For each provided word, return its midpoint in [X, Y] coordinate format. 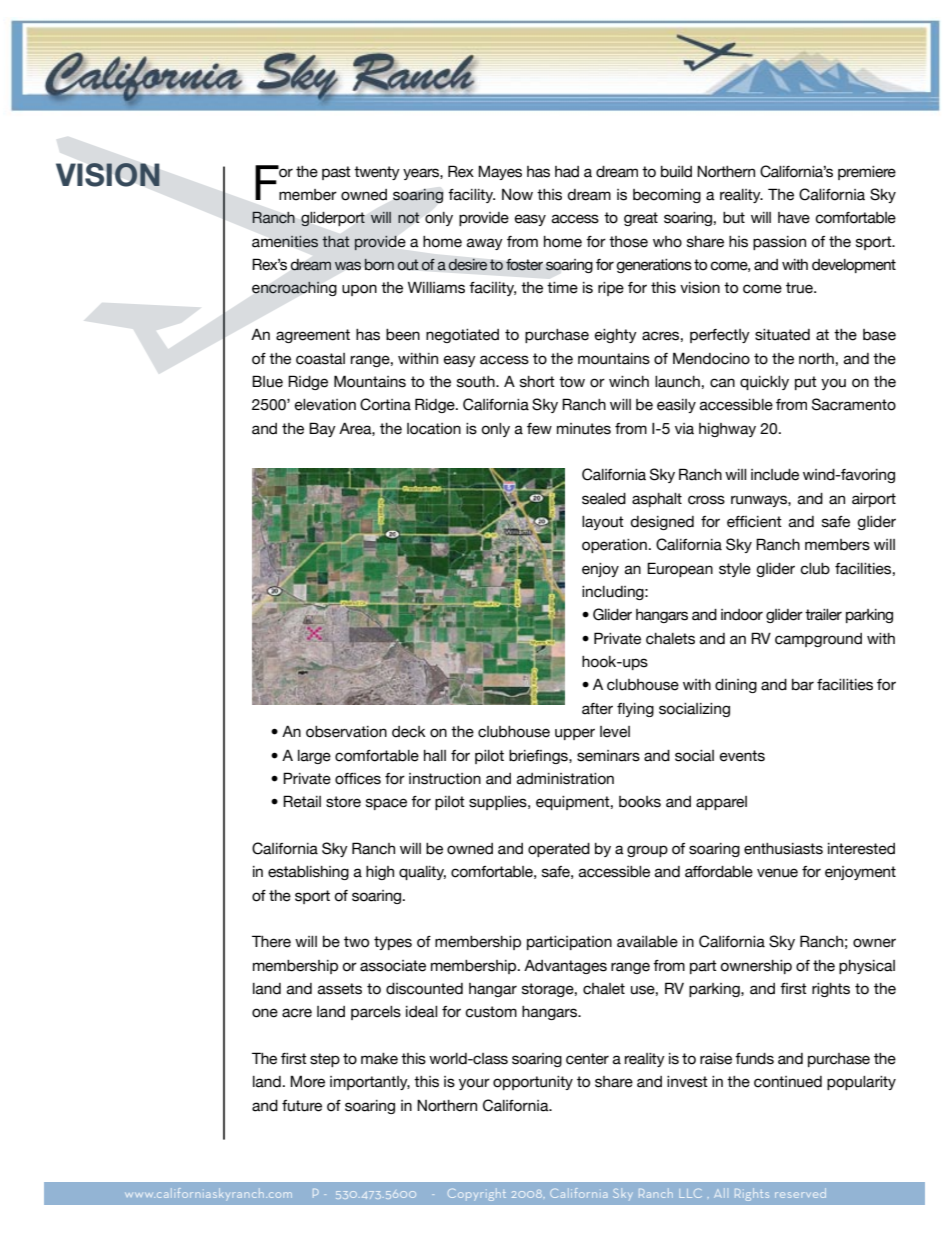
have [794, 218]
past [336, 173]
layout [603, 523]
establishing [308, 873]
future [302, 1106]
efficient [754, 522]
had [567, 172]
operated [559, 850]
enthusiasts [783, 849]
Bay [322, 429]
